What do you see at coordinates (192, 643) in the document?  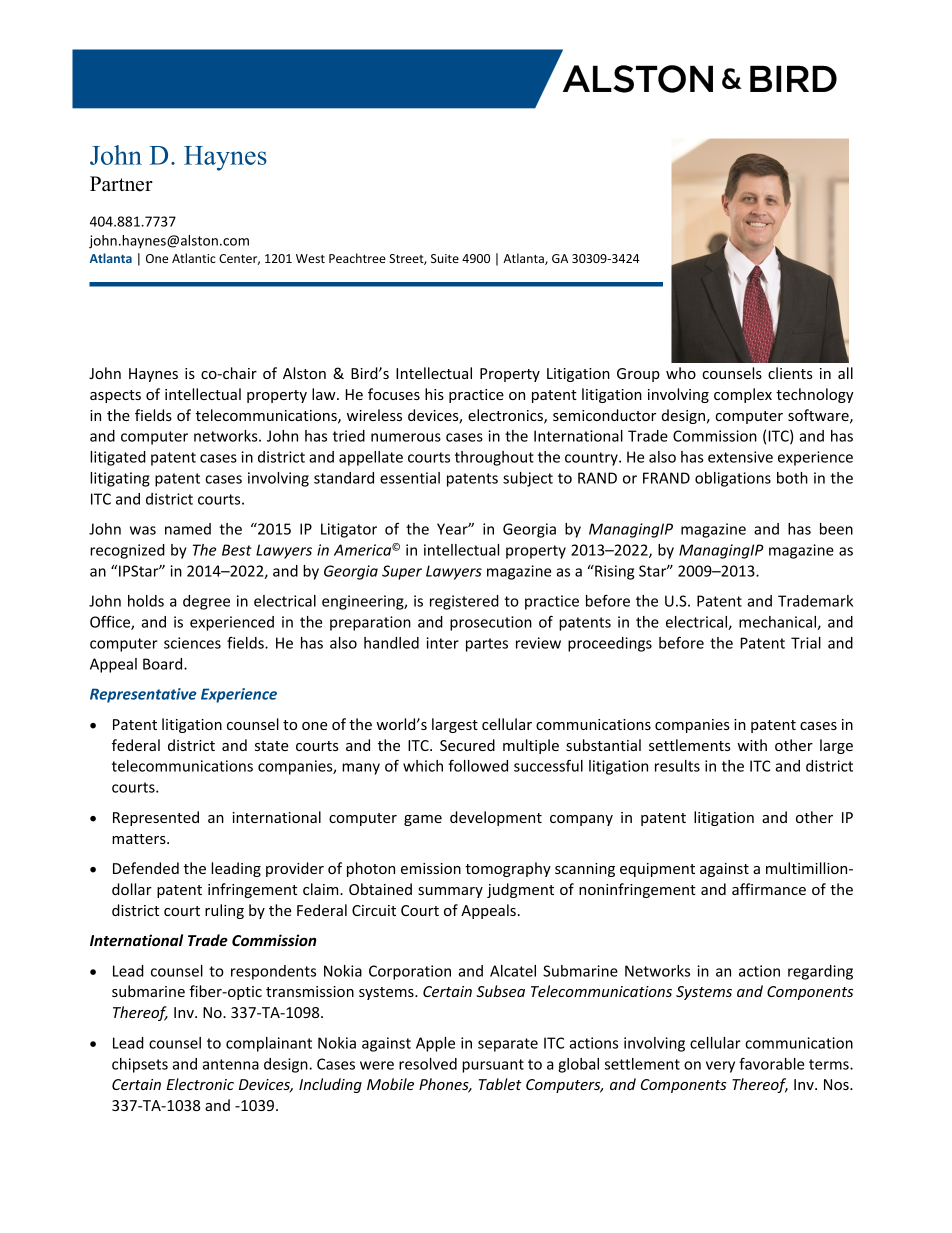 I see `sciences` at bounding box center [192, 643].
